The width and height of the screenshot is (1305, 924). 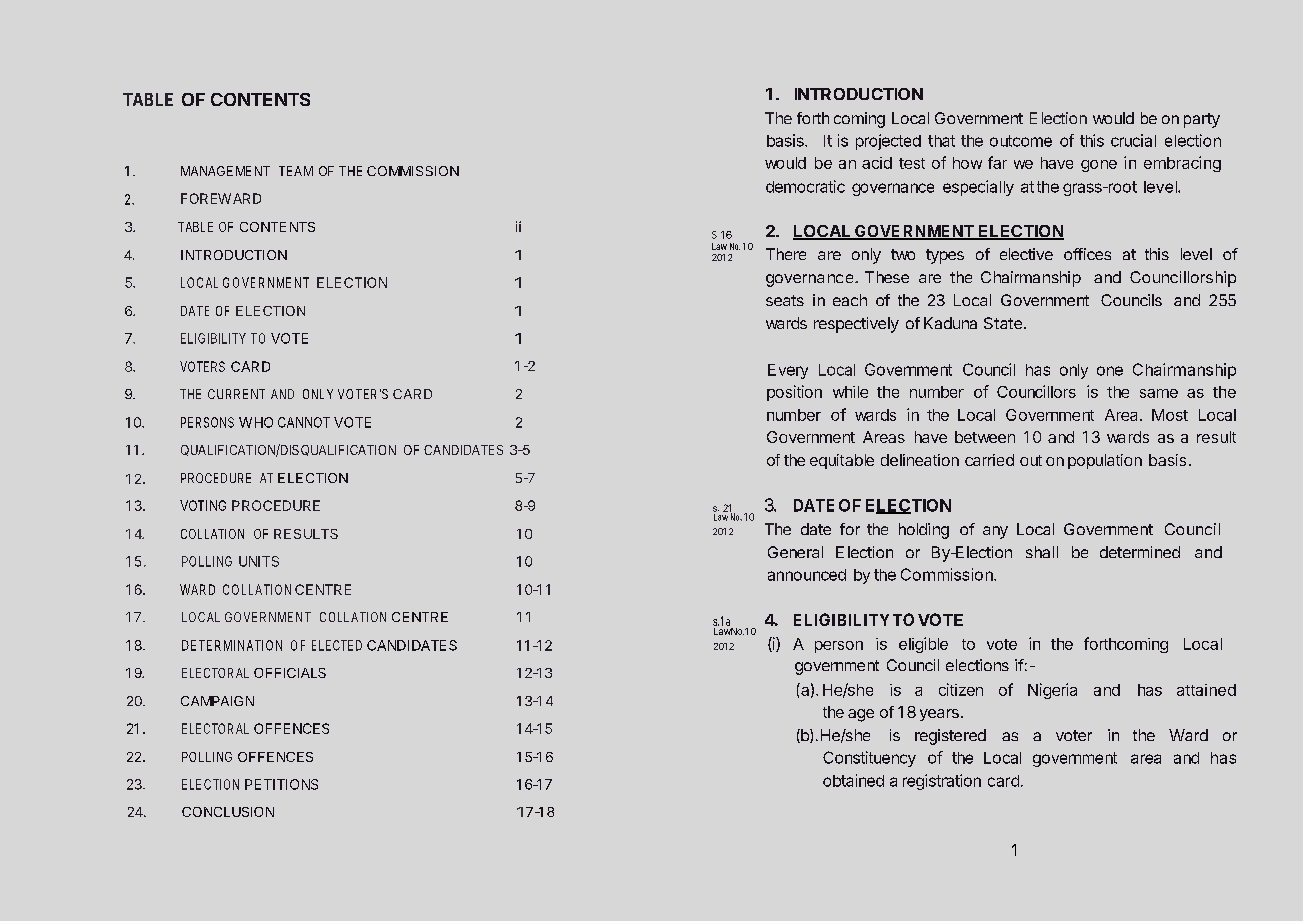 What do you see at coordinates (281, 784) in the screenshot?
I see `PETITIONS` at bounding box center [281, 784].
